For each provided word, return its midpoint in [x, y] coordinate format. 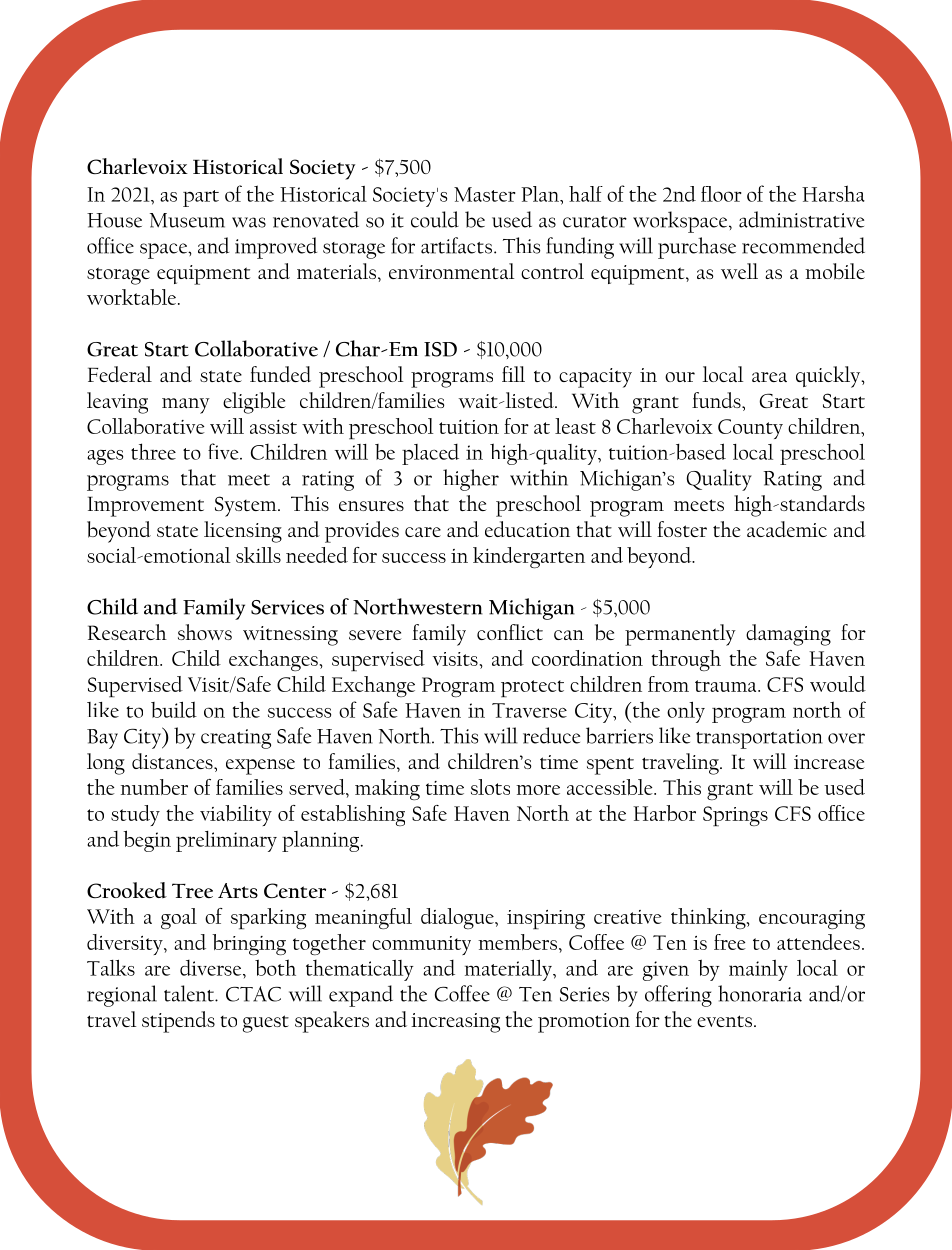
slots [490, 787]
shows [205, 632]
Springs [735, 816]
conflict [510, 632]
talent [190, 993]
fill [513, 374]
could [435, 219]
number [154, 787]
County [750, 429]
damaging [788, 635]
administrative [801, 219]
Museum [187, 220]
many [186, 406]
